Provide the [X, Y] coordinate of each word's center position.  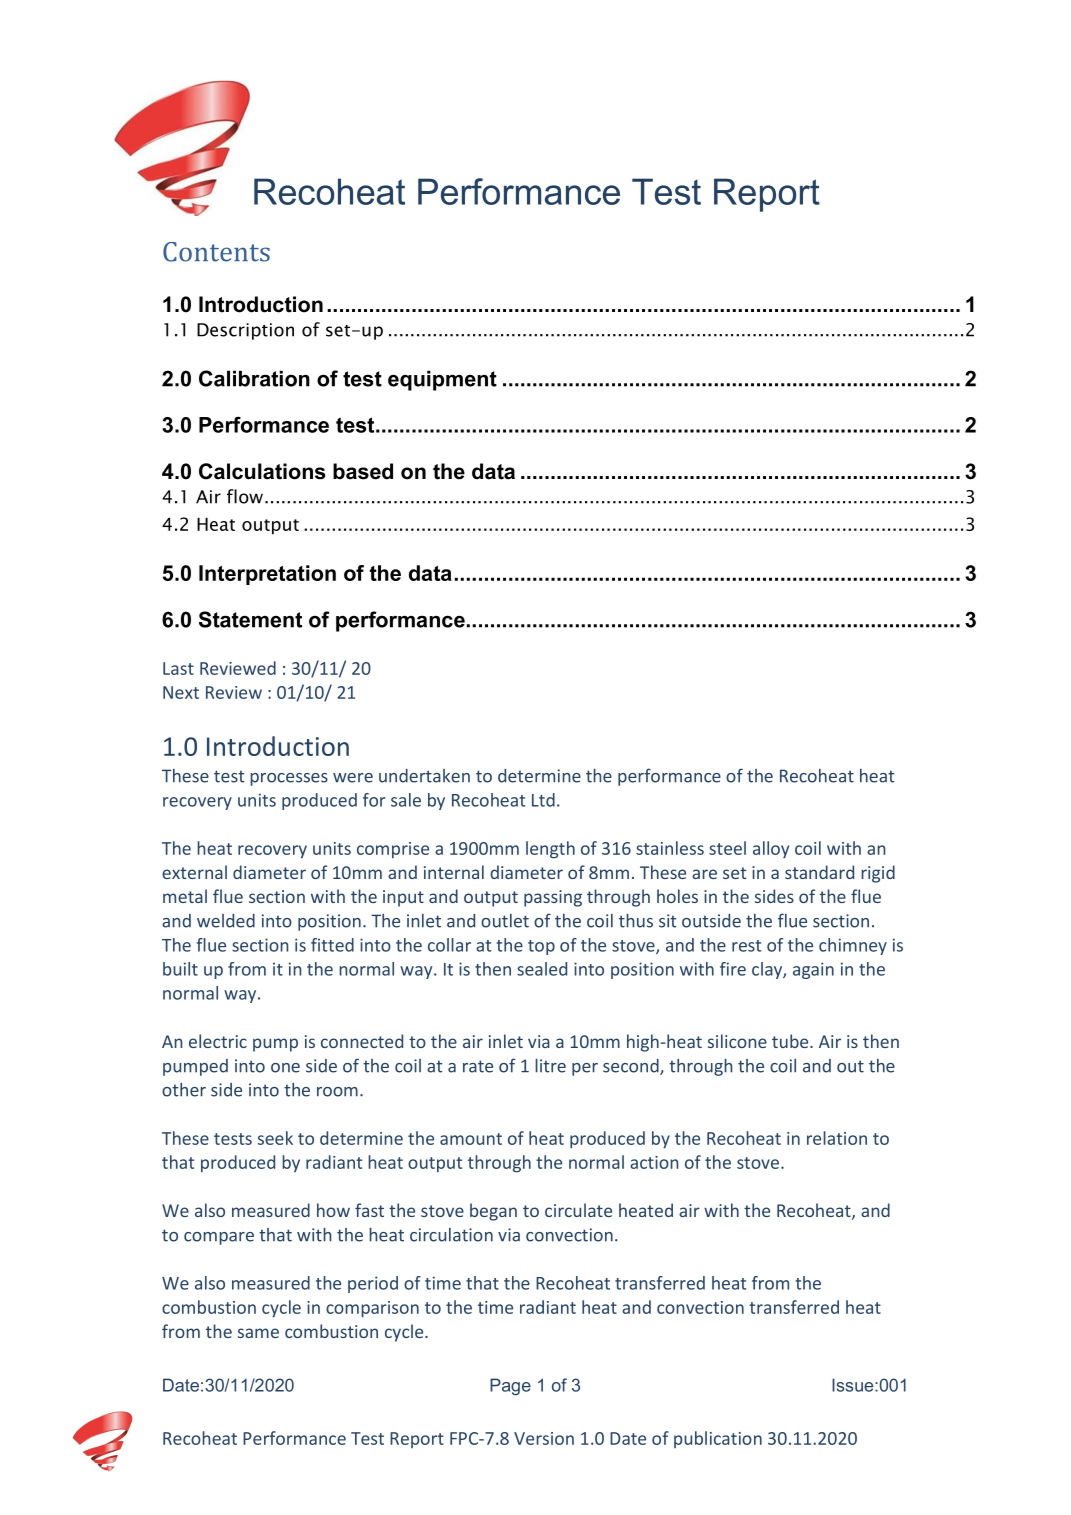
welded [226, 921]
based [363, 471]
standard [819, 872]
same [258, 1333]
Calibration [254, 378]
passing [553, 898]
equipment [442, 380]
